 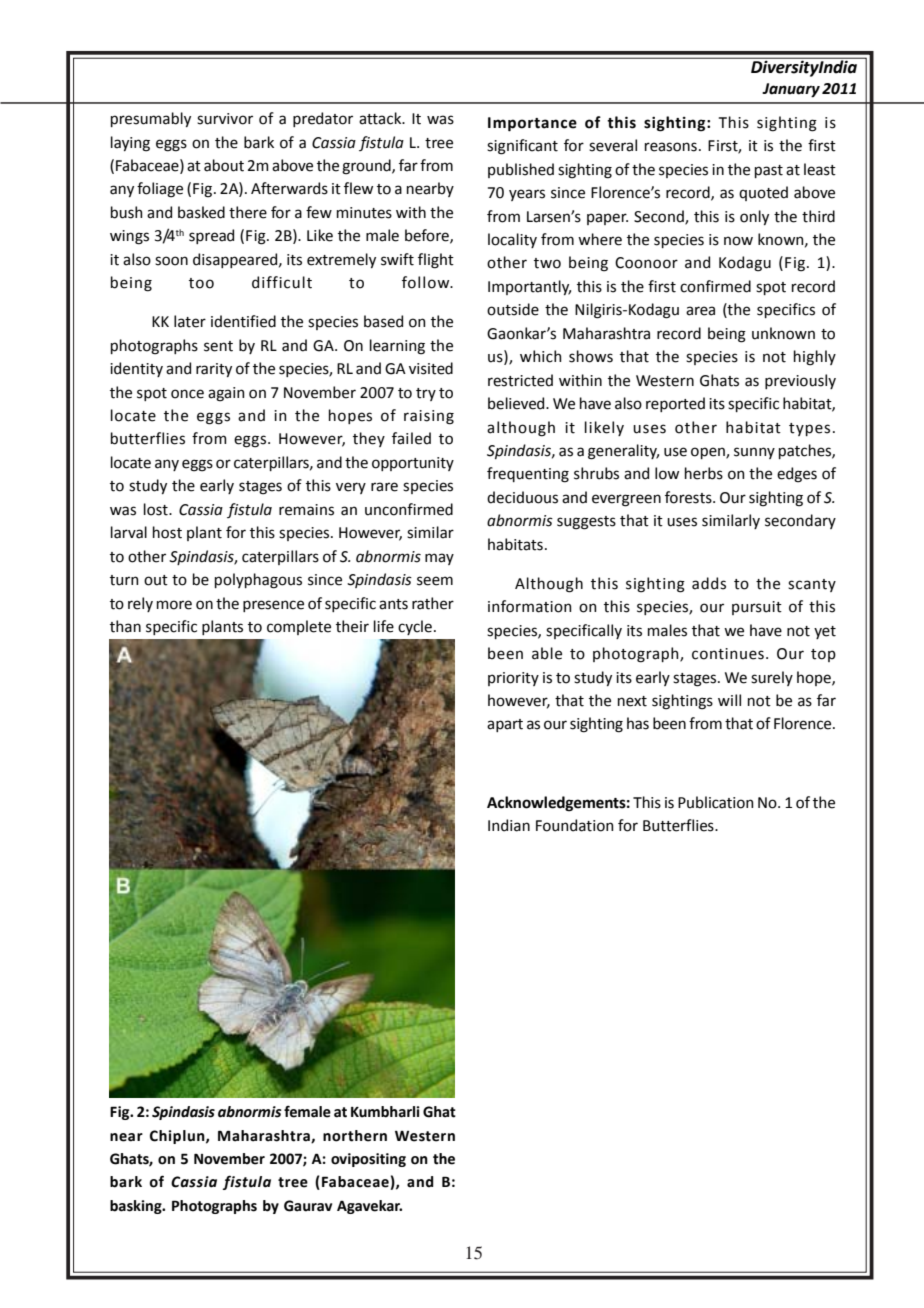 What do you see at coordinates (308, 1206) in the document?
I see `Gaurav` at bounding box center [308, 1206].
